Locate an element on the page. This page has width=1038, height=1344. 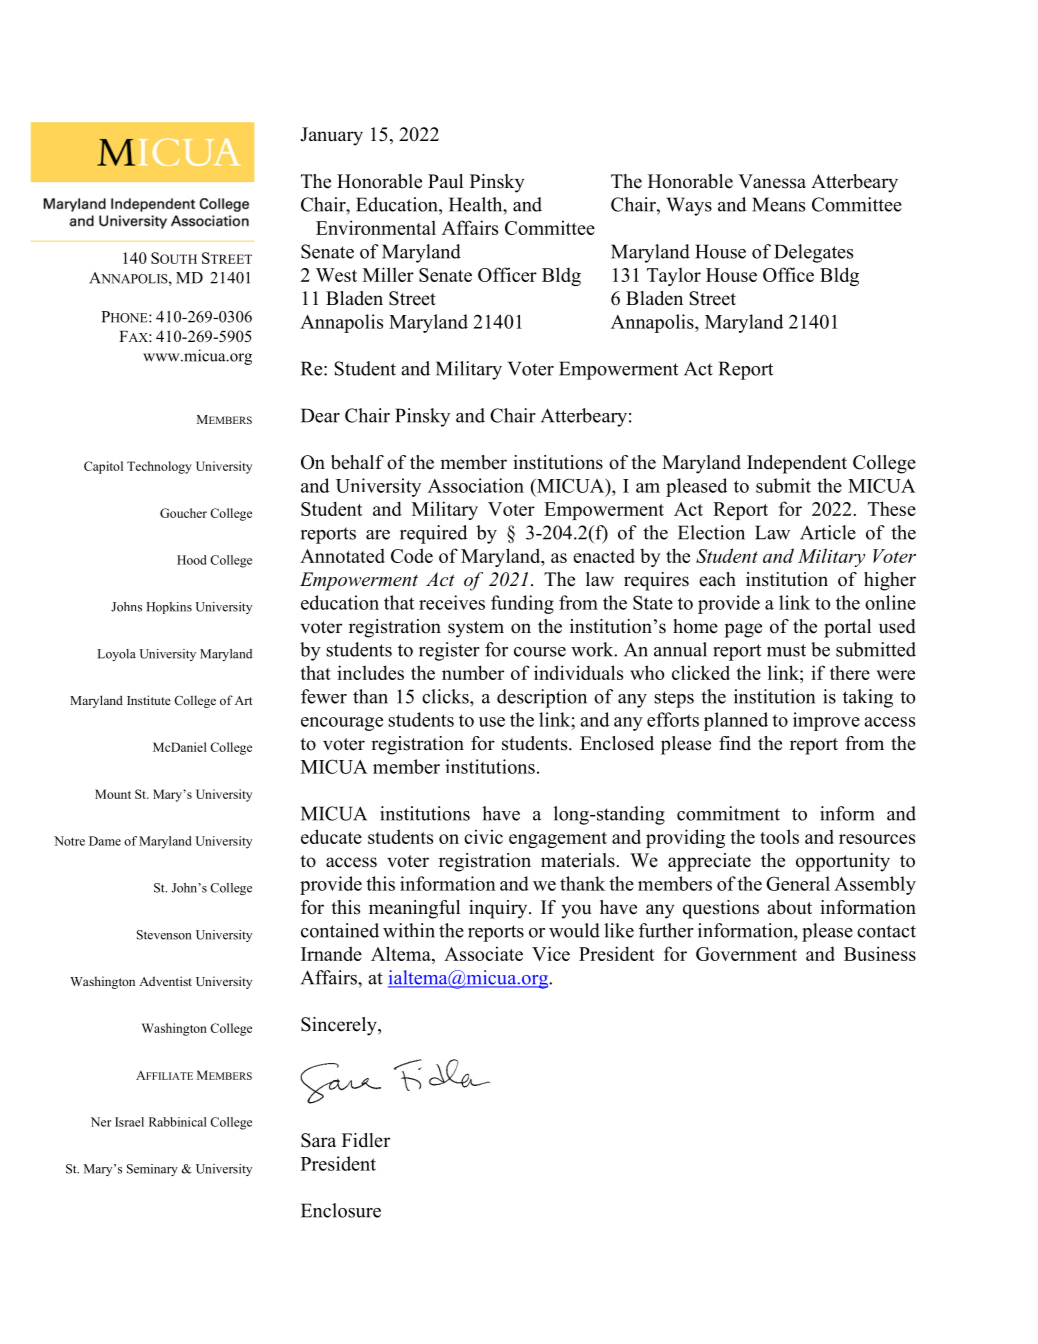
Stevenson is located at coordinates (164, 935).
